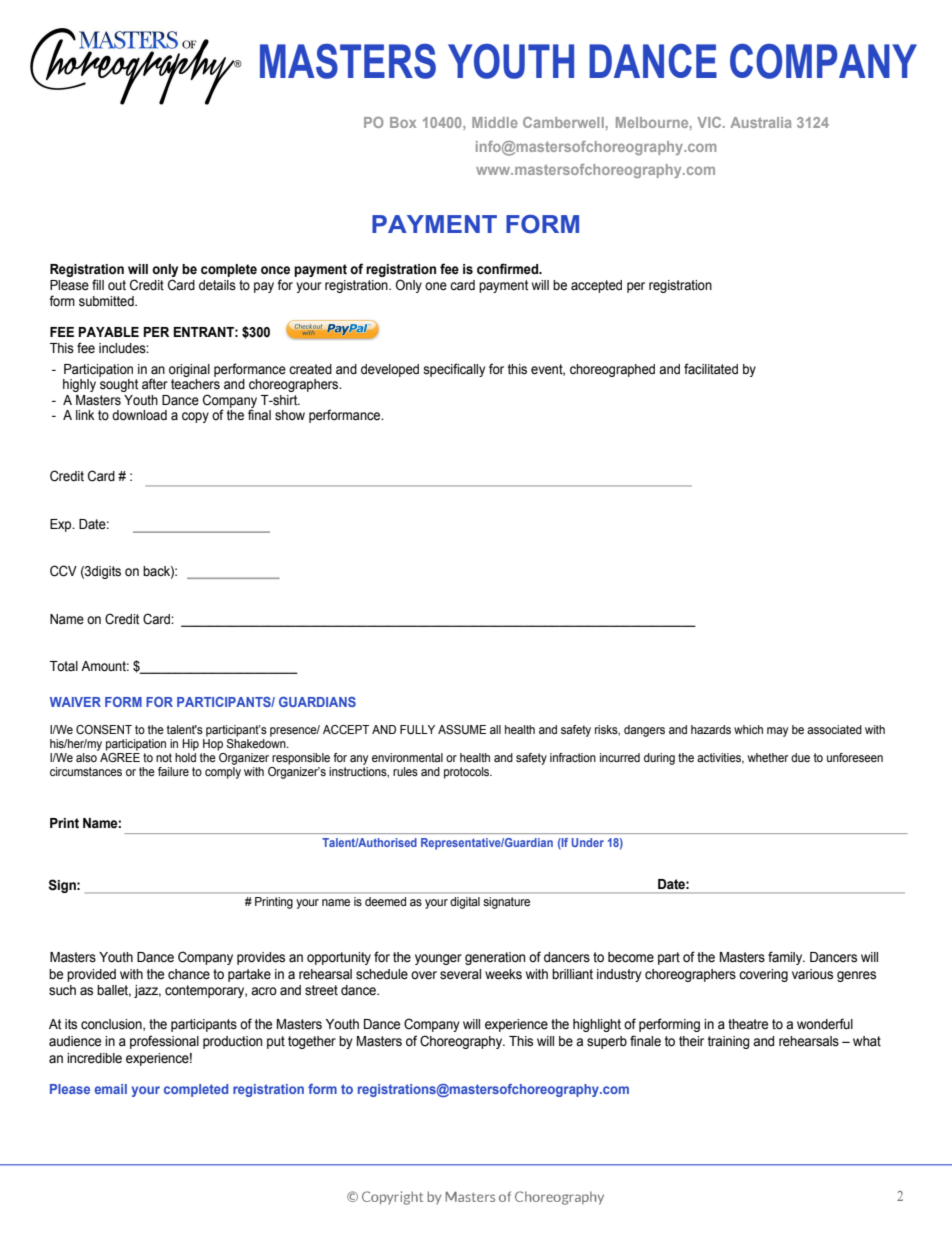 This document has height=1233, width=952. I want to click on Middle, so click(495, 122).
